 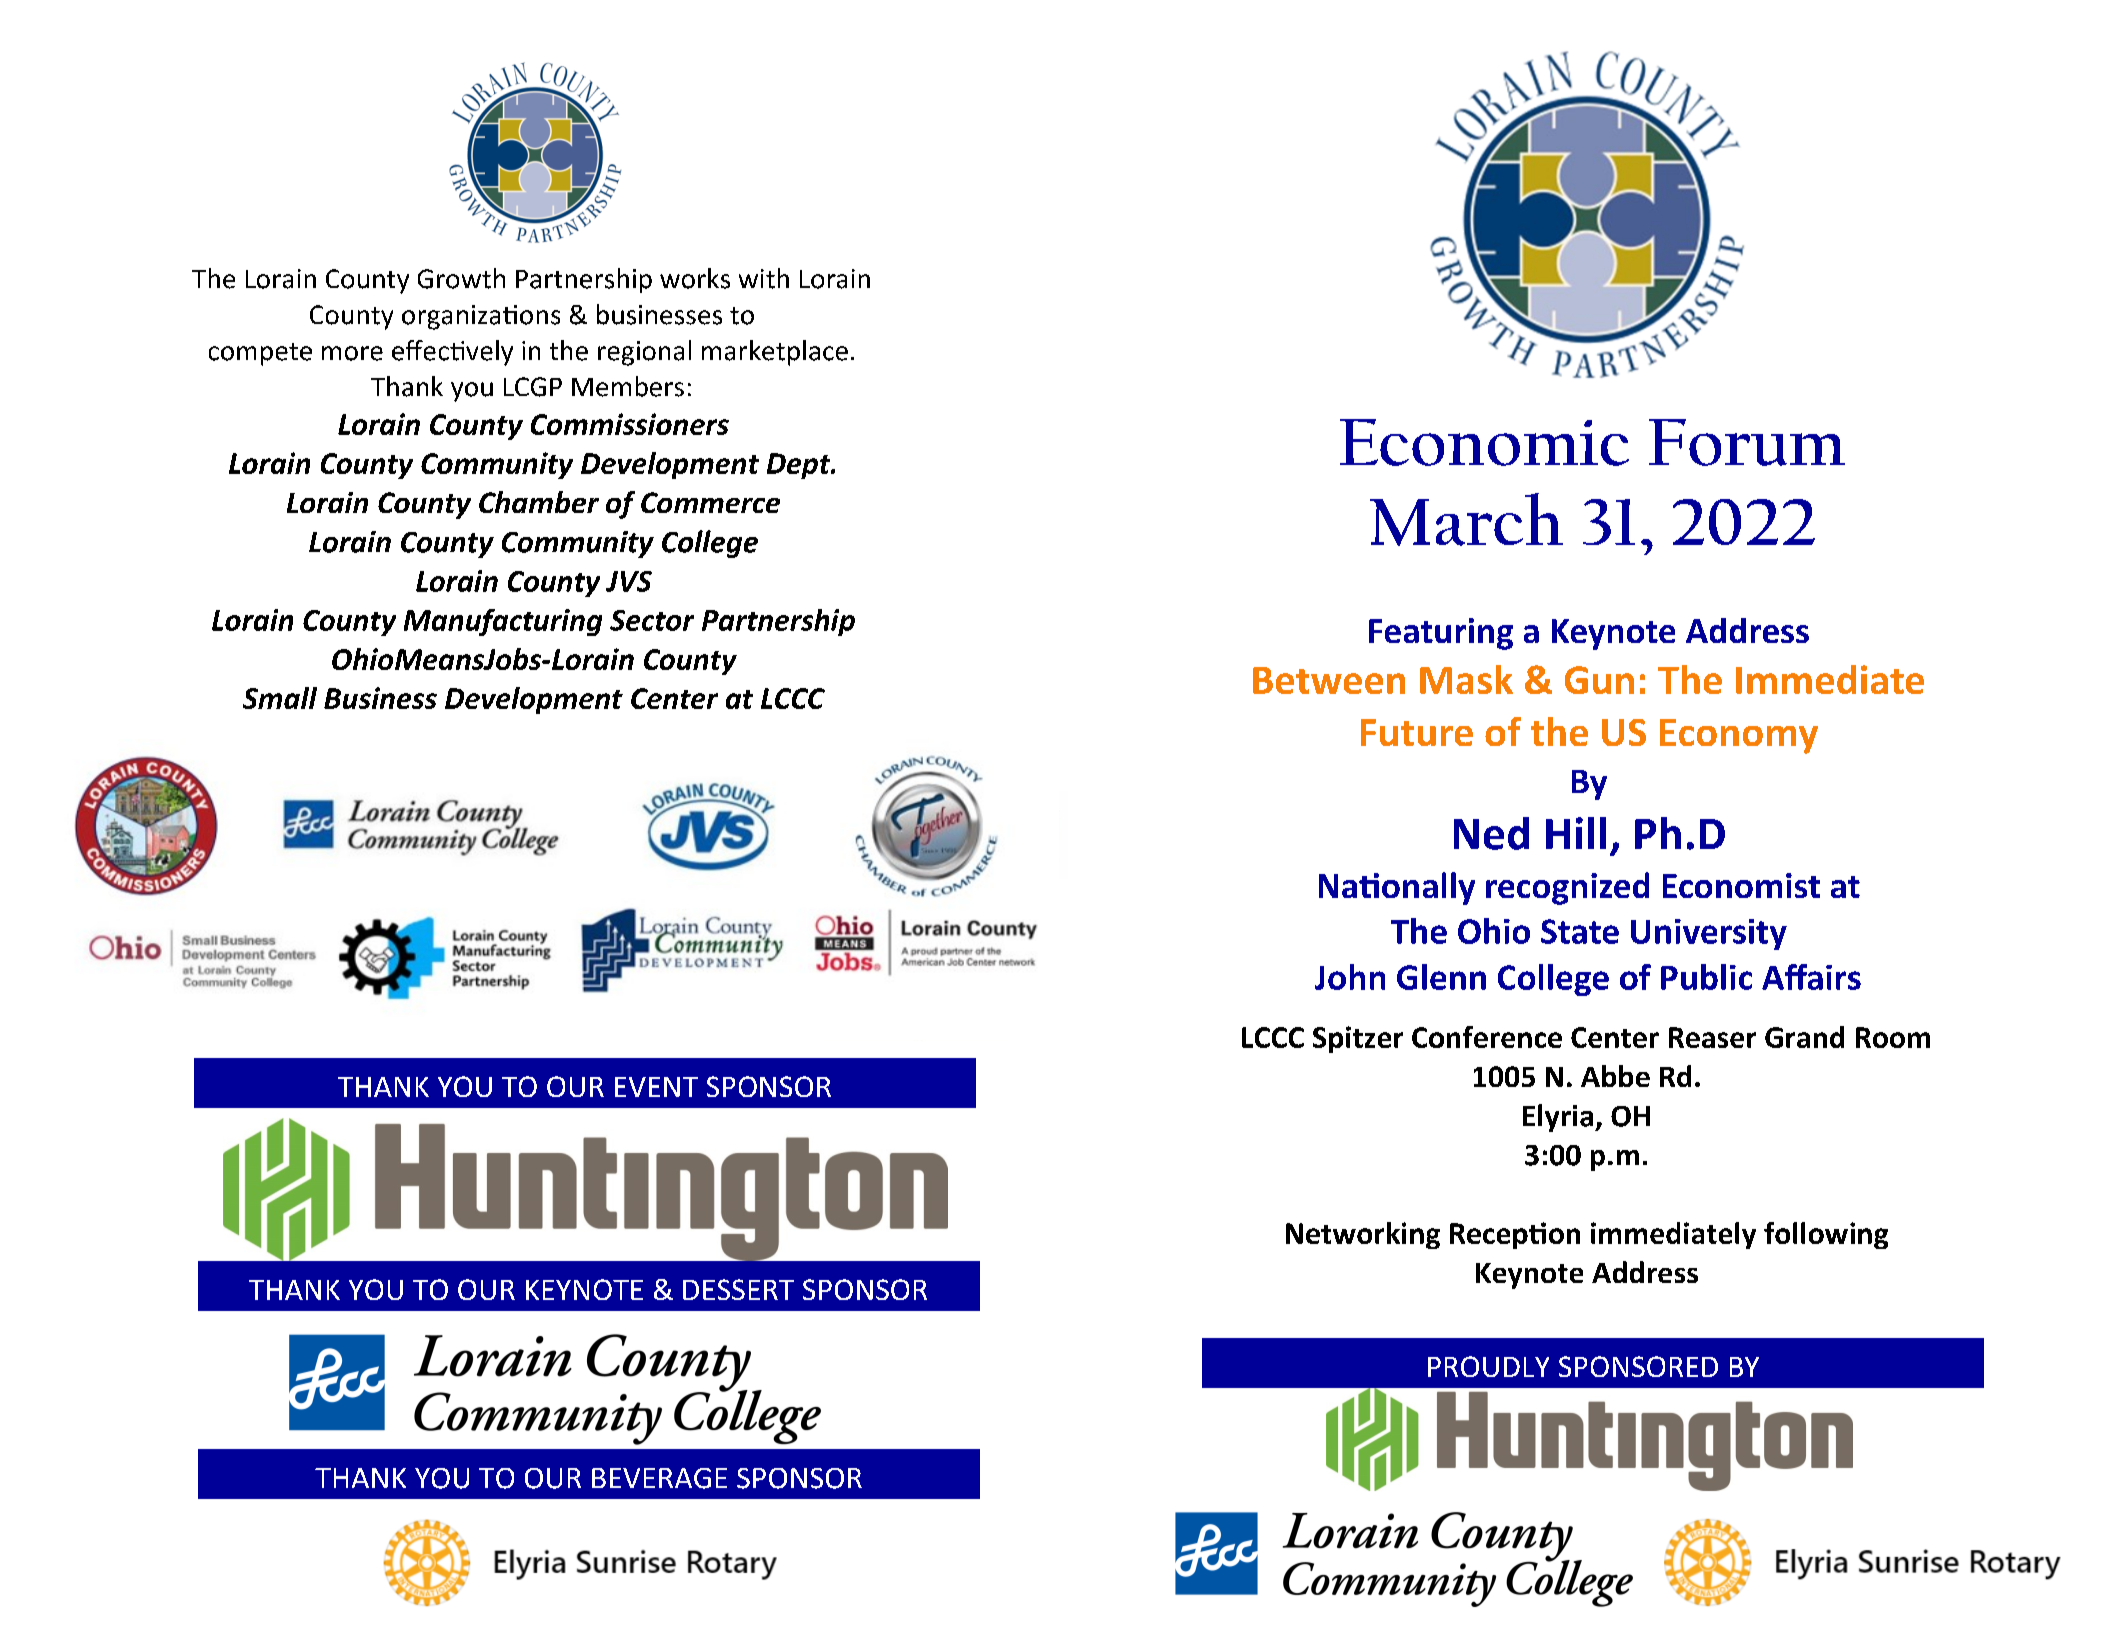 What do you see at coordinates (1741, 885) in the screenshot?
I see `Economist` at bounding box center [1741, 885].
